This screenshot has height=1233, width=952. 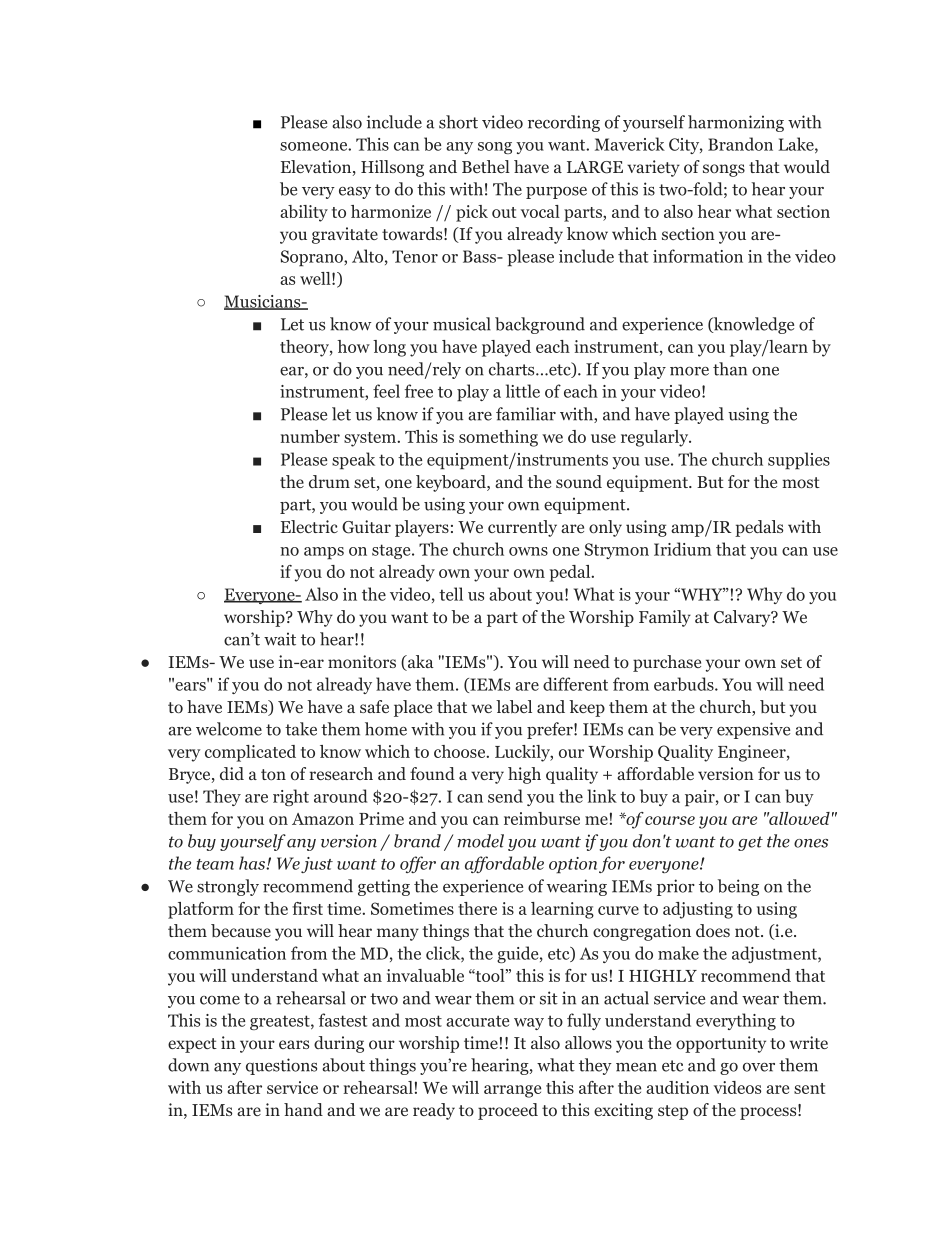 What do you see at coordinates (505, 796) in the screenshot?
I see `send` at bounding box center [505, 796].
